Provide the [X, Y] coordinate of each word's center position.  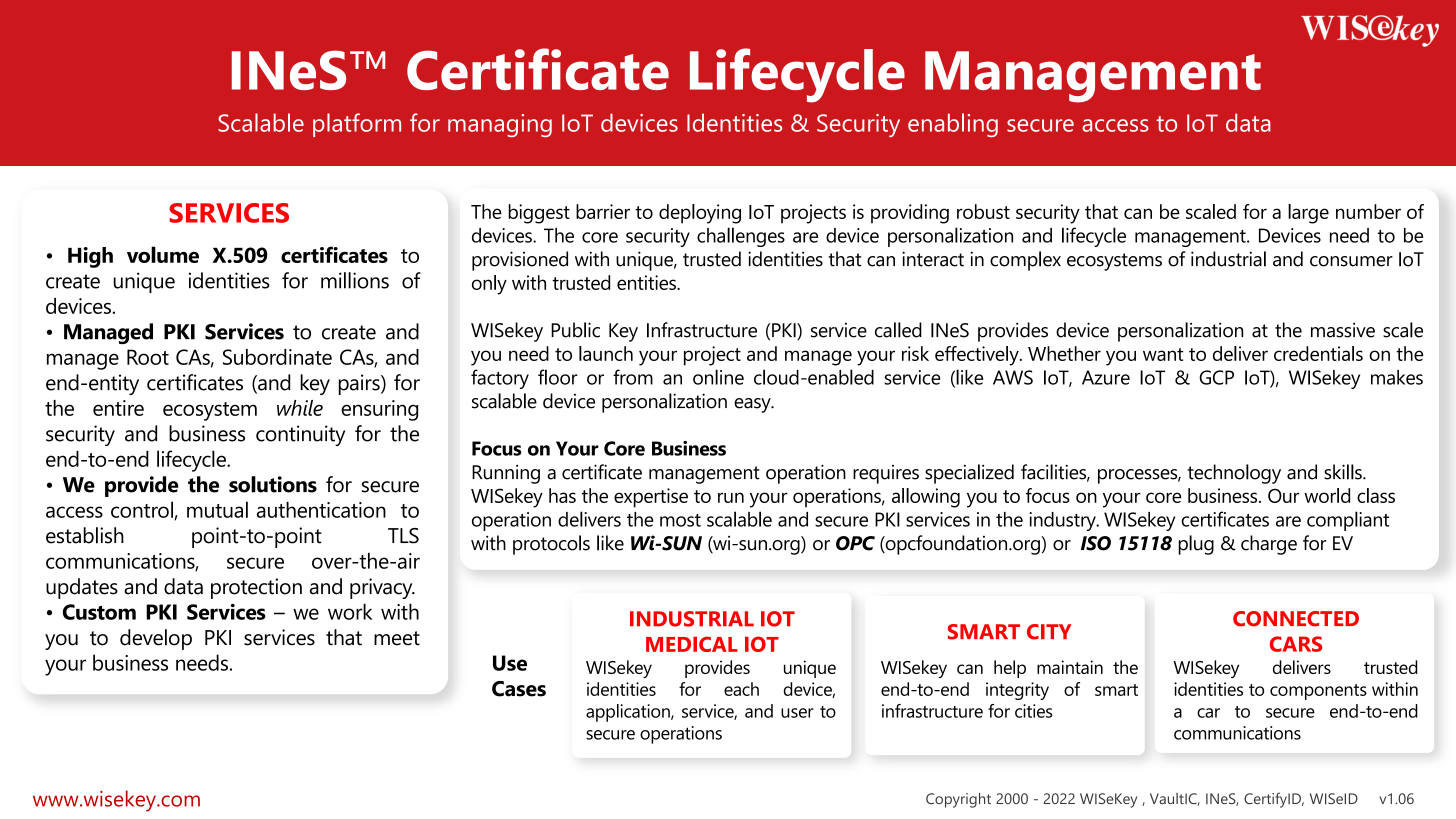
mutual [217, 509]
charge [1269, 545]
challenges [741, 237]
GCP [1216, 377]
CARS [1296, 644]
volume [163, 254]
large [1308, 214]
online [718, 377]
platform [357, 125]
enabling [953, 125]
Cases [519, 689]
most [680, 520]
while [300, 408]
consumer [1351, 261]
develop [156, 639]
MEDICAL [692, 644]
